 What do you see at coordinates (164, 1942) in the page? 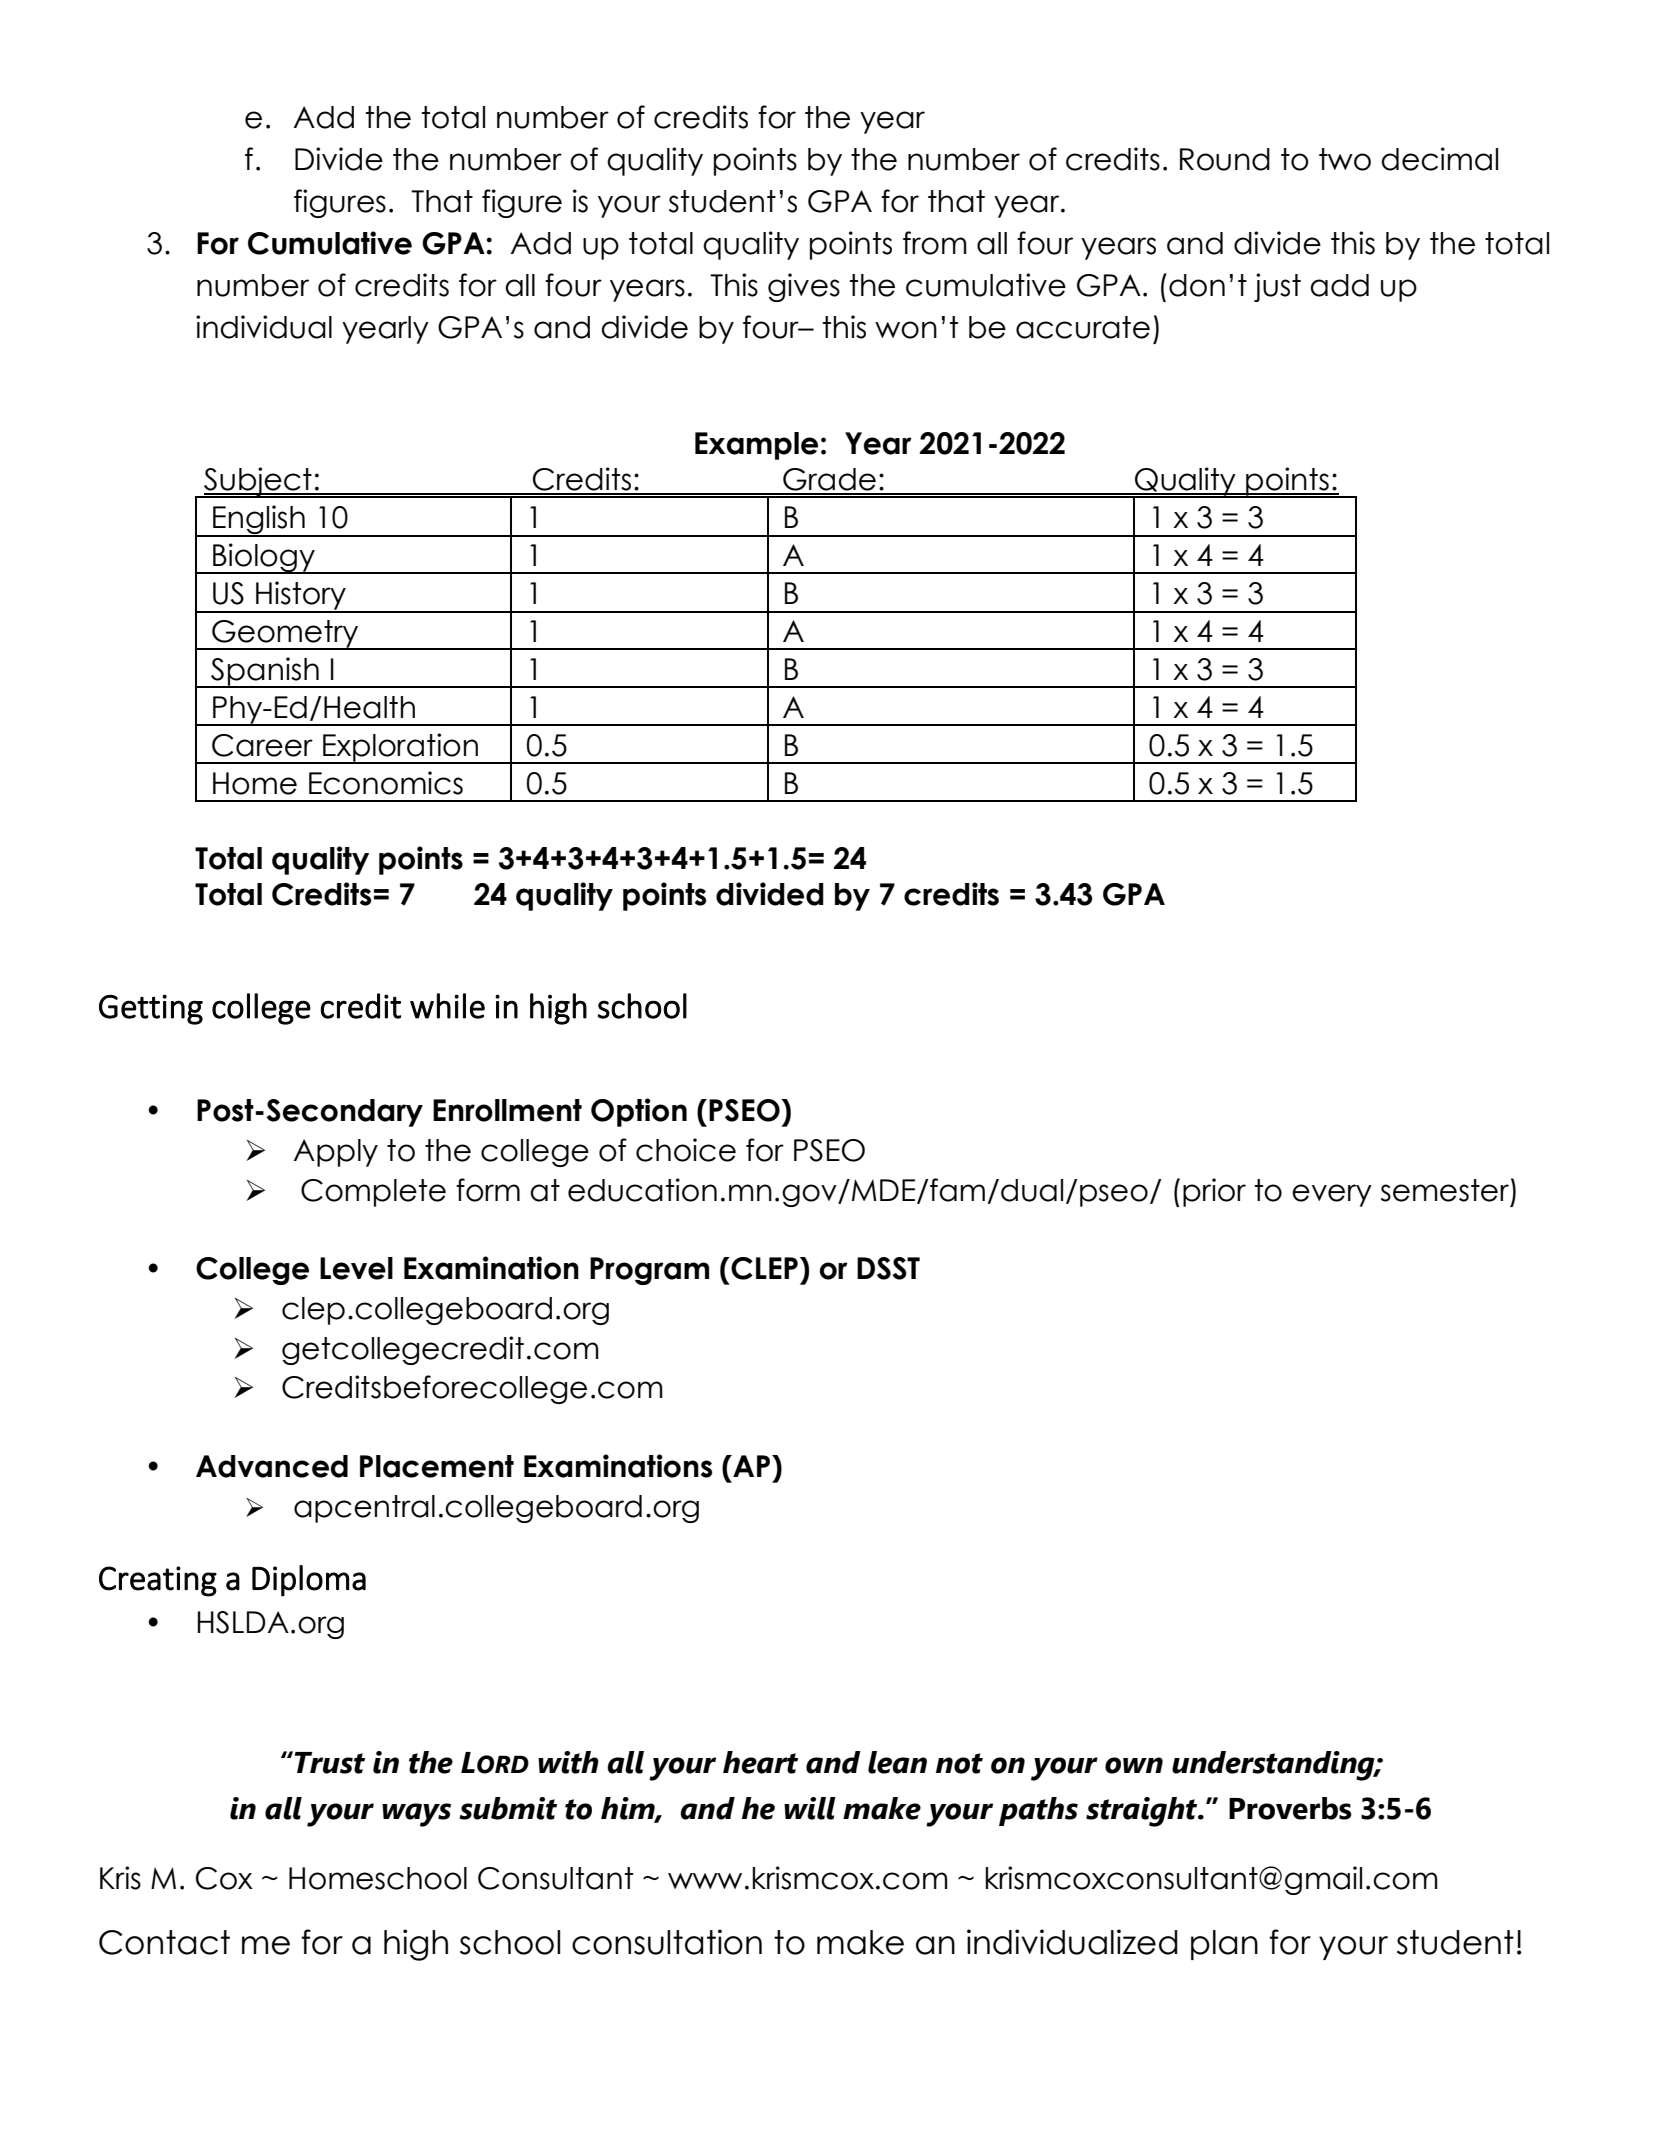
I see `Contact` at bounding box center [164, 1942].
